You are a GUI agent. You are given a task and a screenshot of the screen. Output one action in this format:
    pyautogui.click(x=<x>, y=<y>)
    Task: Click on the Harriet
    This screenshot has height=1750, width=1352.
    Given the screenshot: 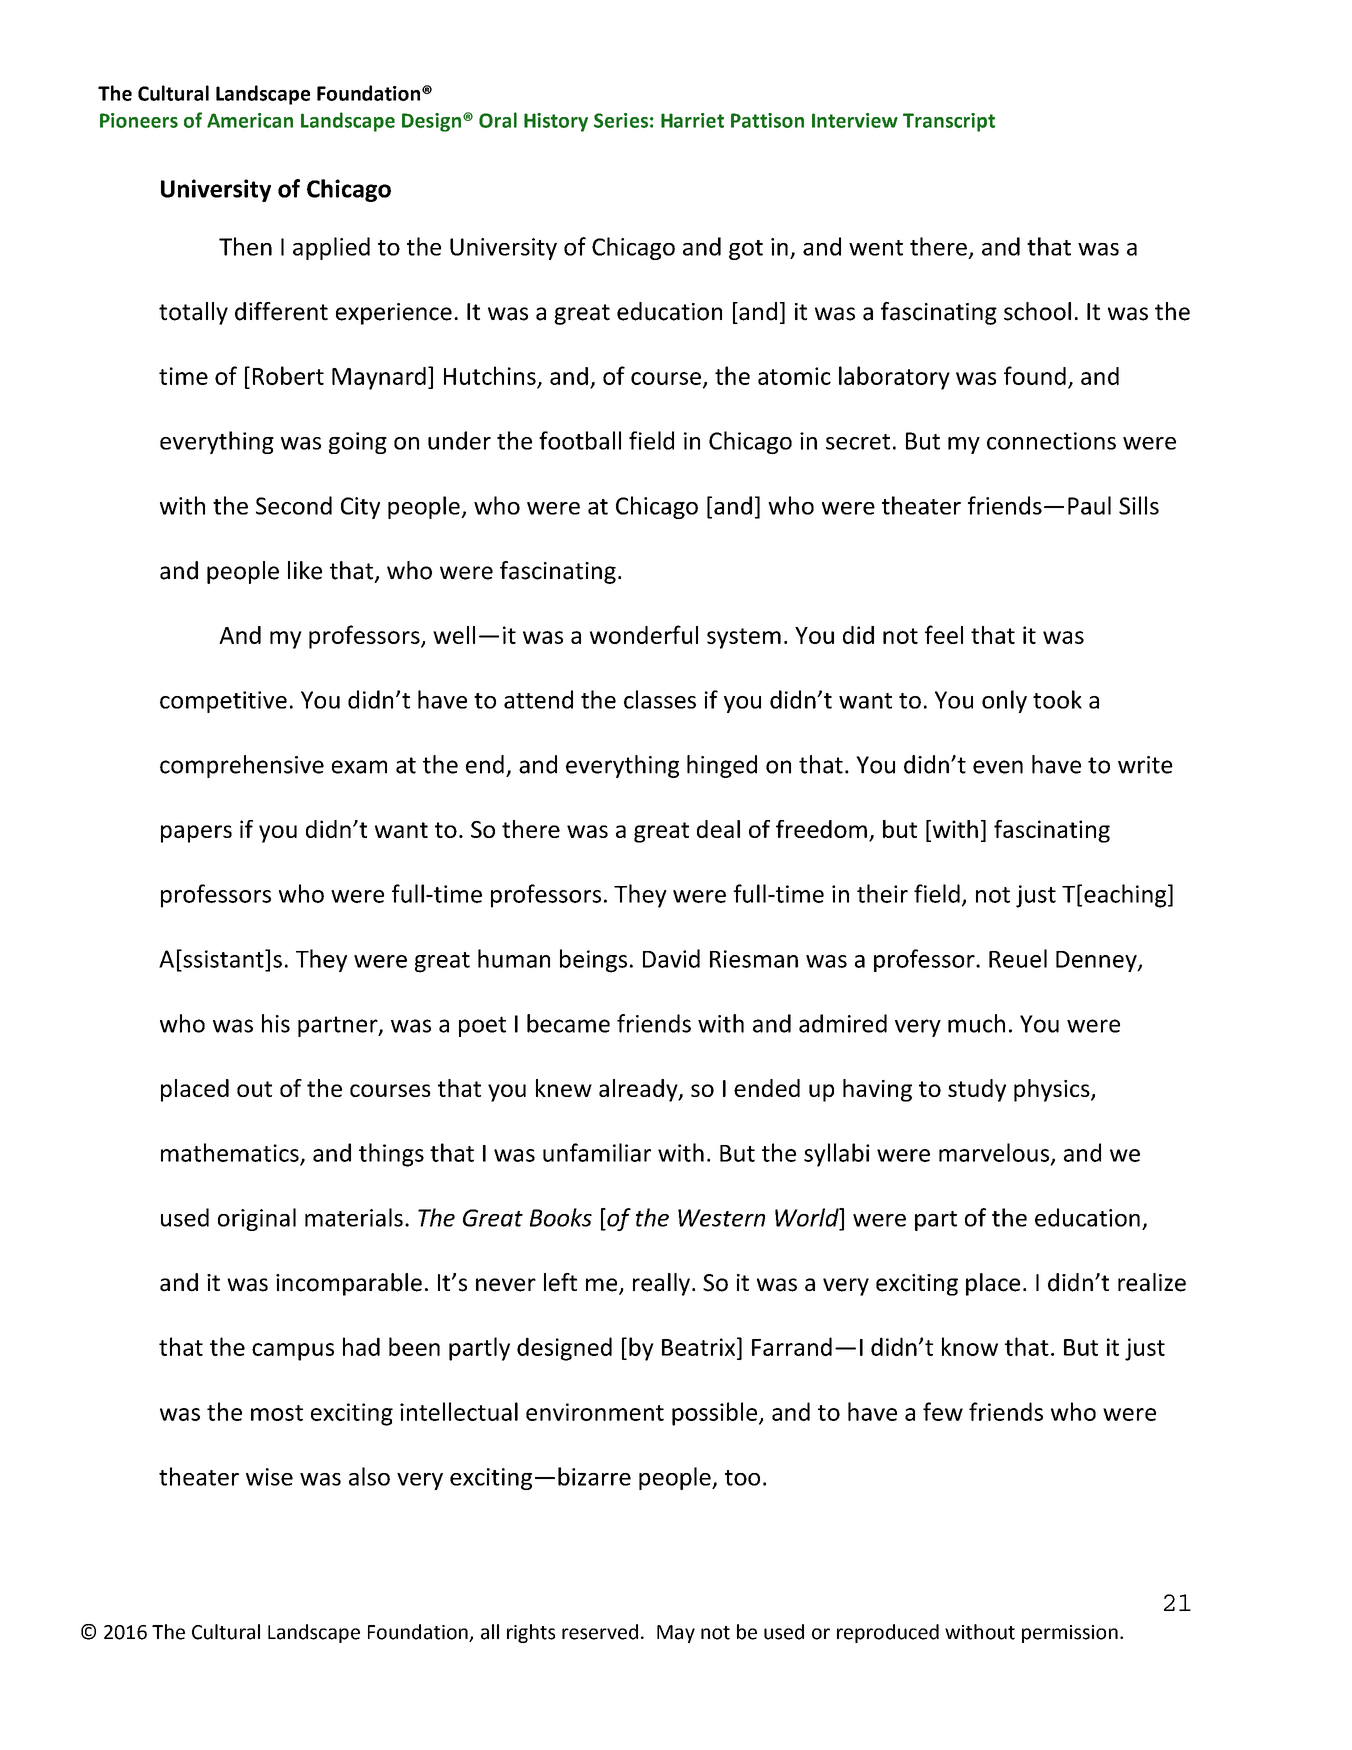 What is the action you would take?
    pyautogui.click(x=692, y=120)
